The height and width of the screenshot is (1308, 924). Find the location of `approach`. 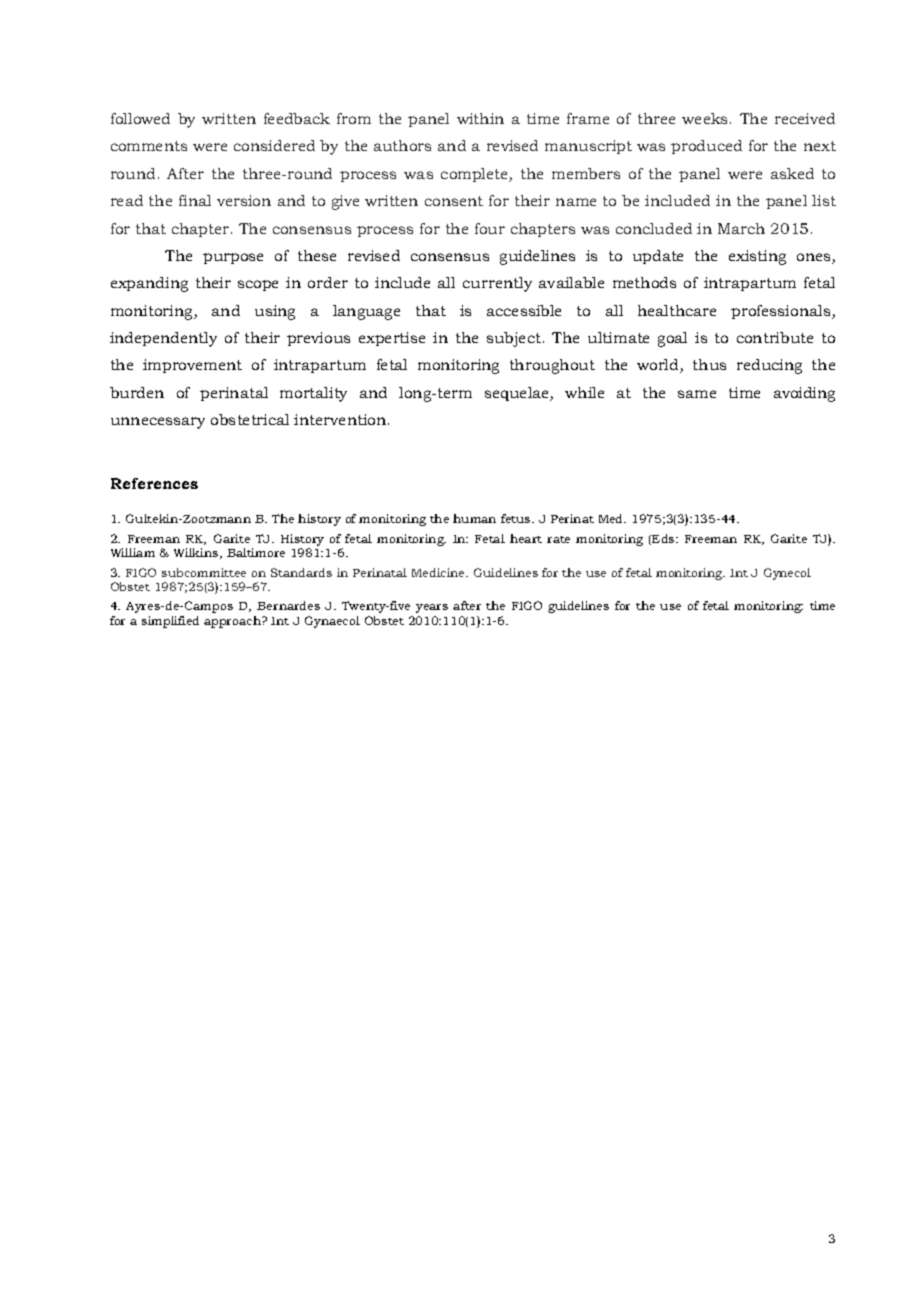

approach is located at coordinates (233, 622).
